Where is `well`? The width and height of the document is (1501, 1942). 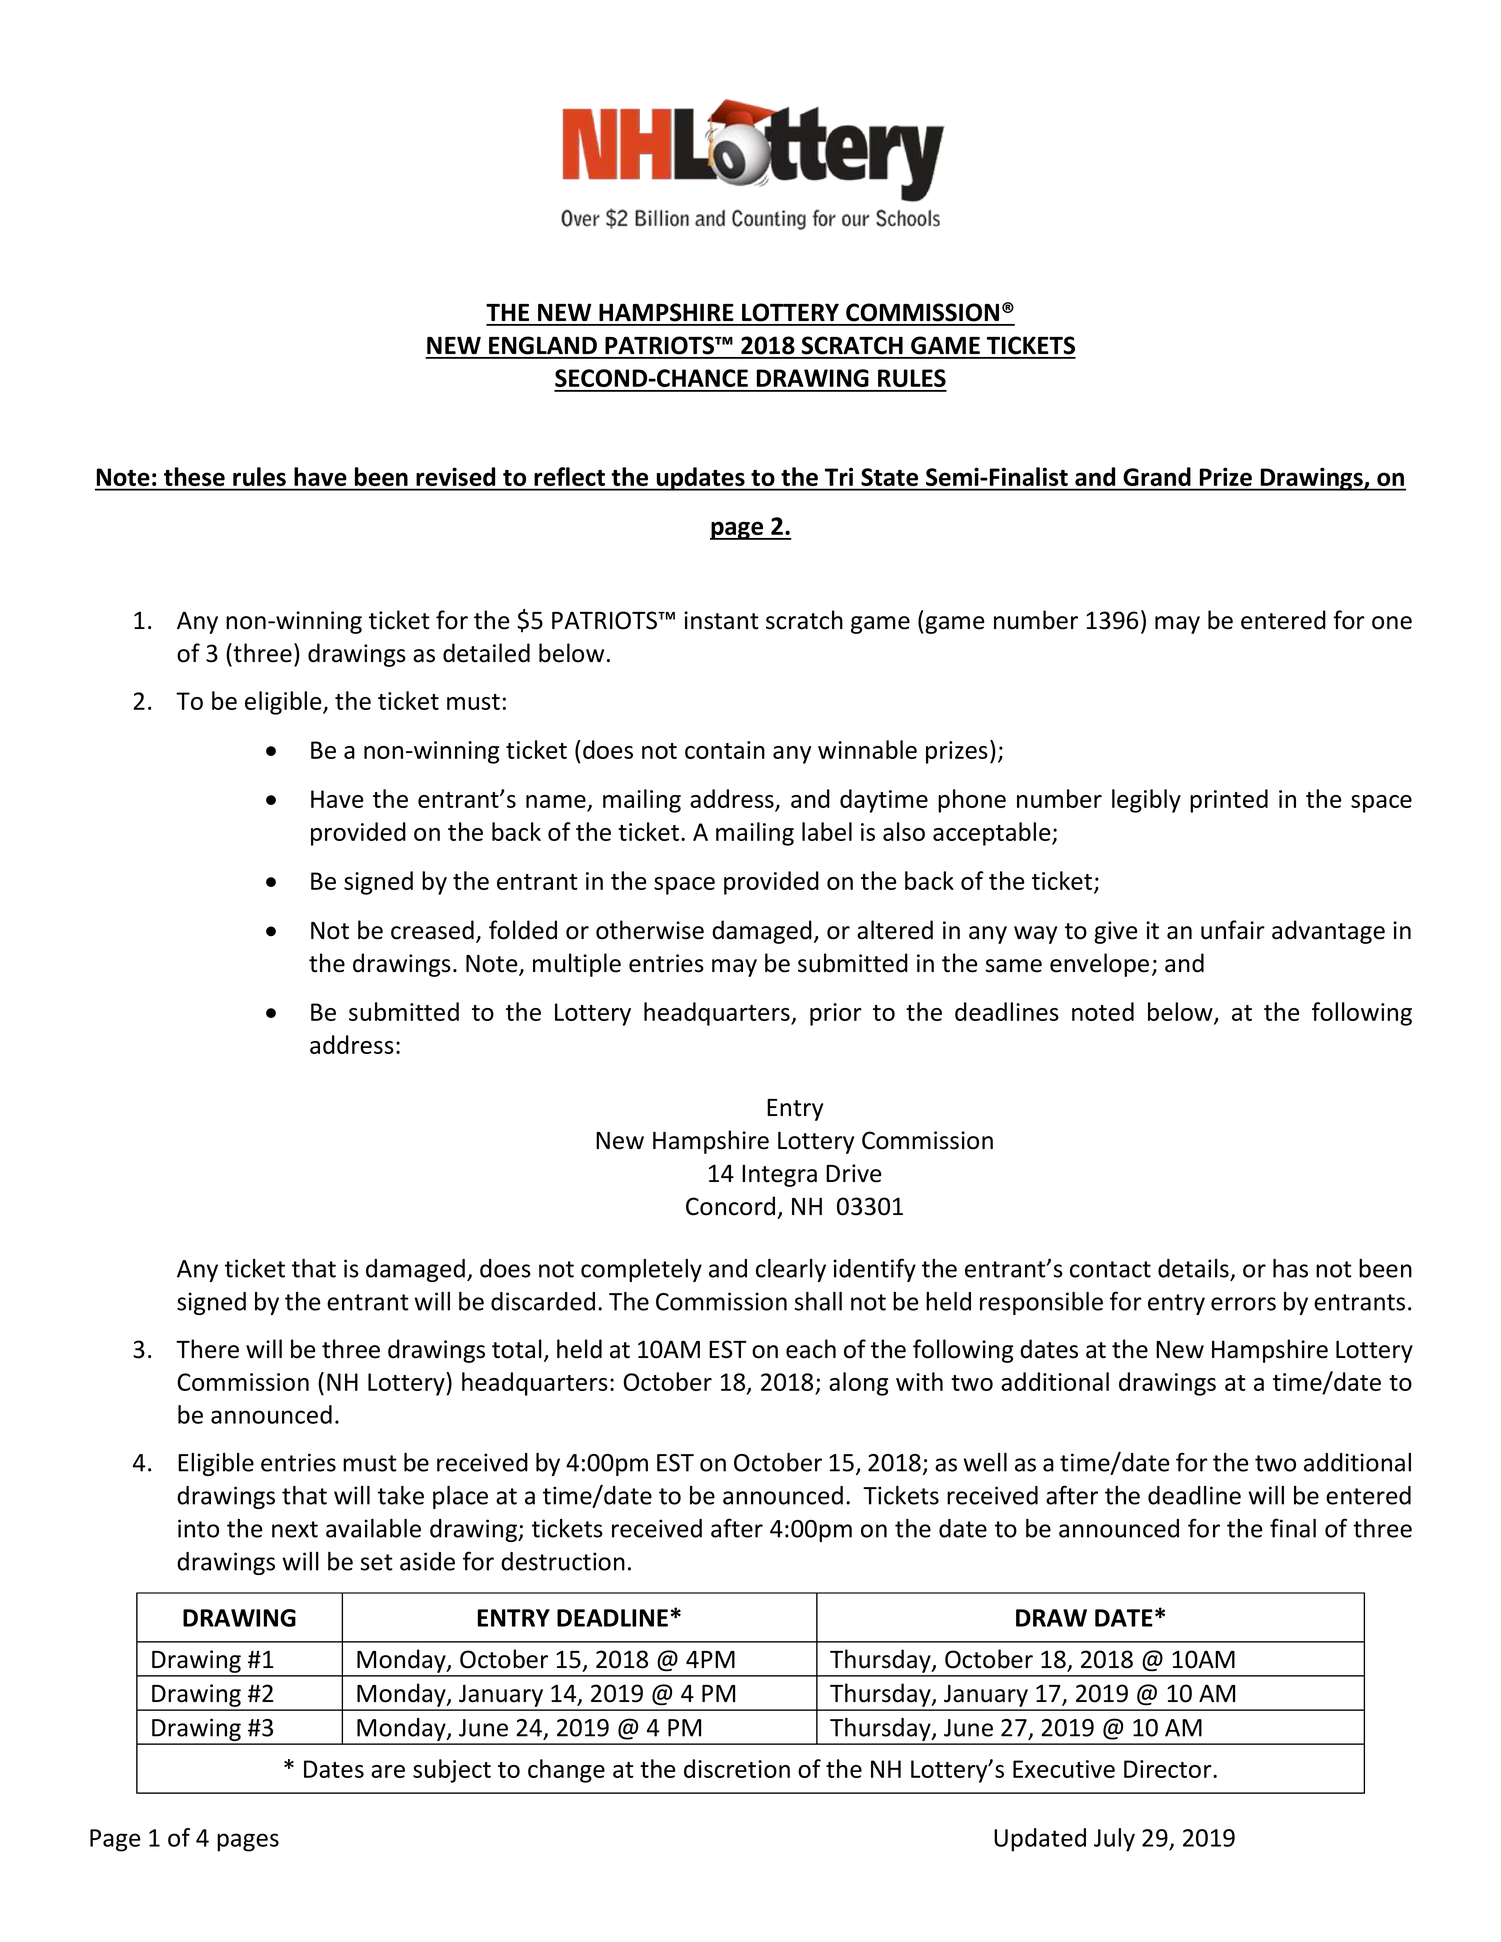
well is located at coordinates (985, 1462).
